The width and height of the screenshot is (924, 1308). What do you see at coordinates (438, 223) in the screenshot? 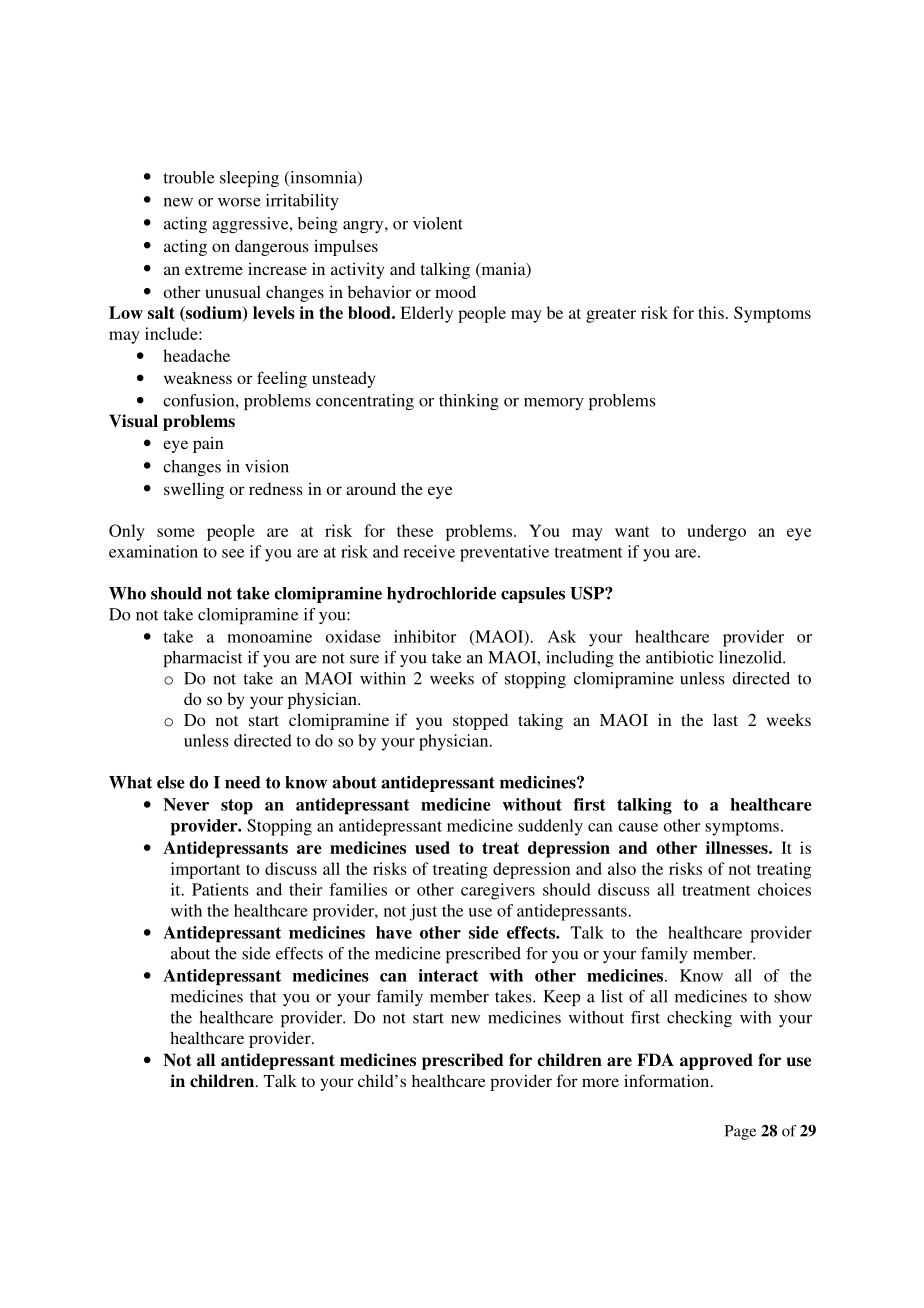
I see `violent` at bounding box center [438, 223].
